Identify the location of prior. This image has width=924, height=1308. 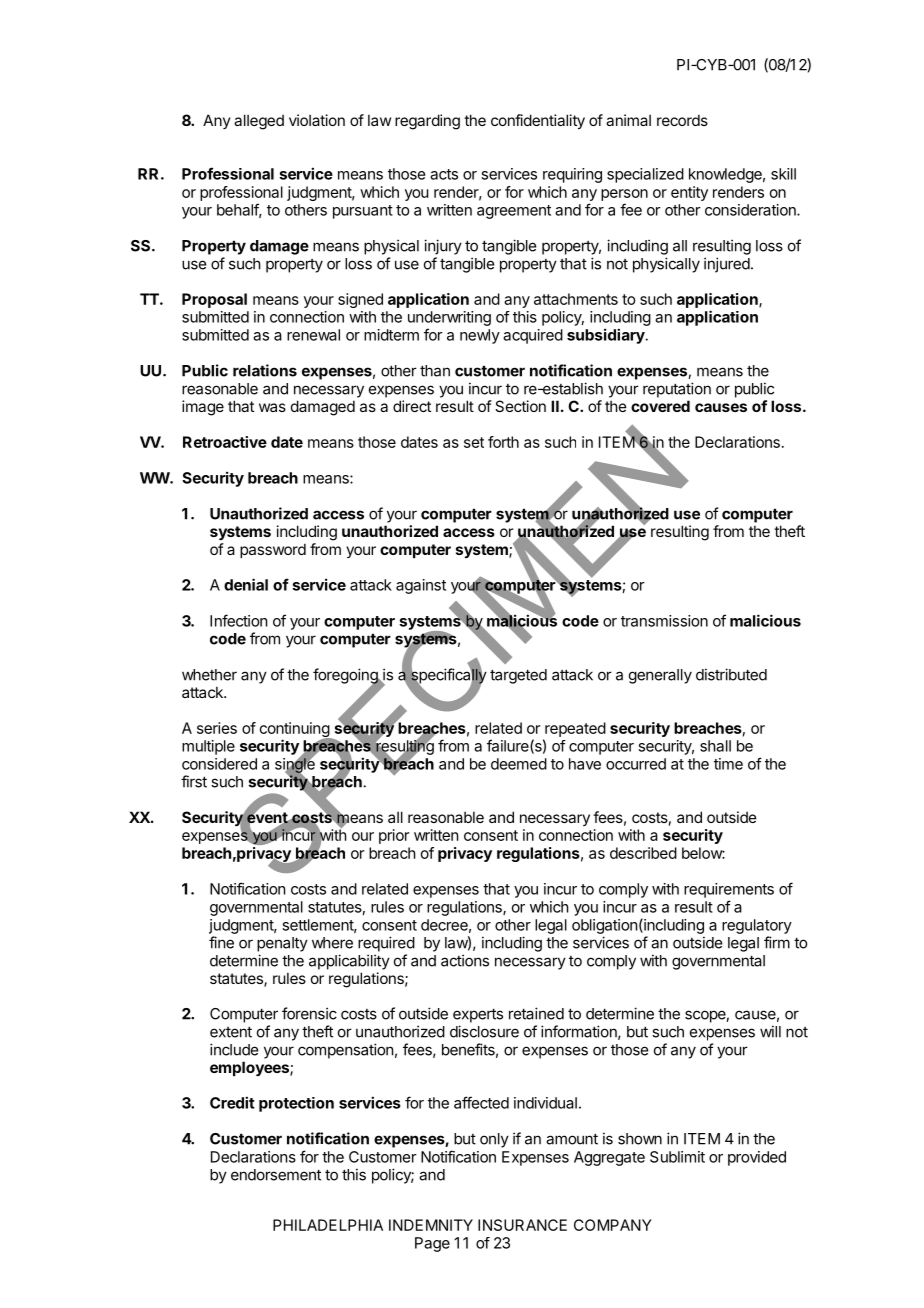
(394, 836).
